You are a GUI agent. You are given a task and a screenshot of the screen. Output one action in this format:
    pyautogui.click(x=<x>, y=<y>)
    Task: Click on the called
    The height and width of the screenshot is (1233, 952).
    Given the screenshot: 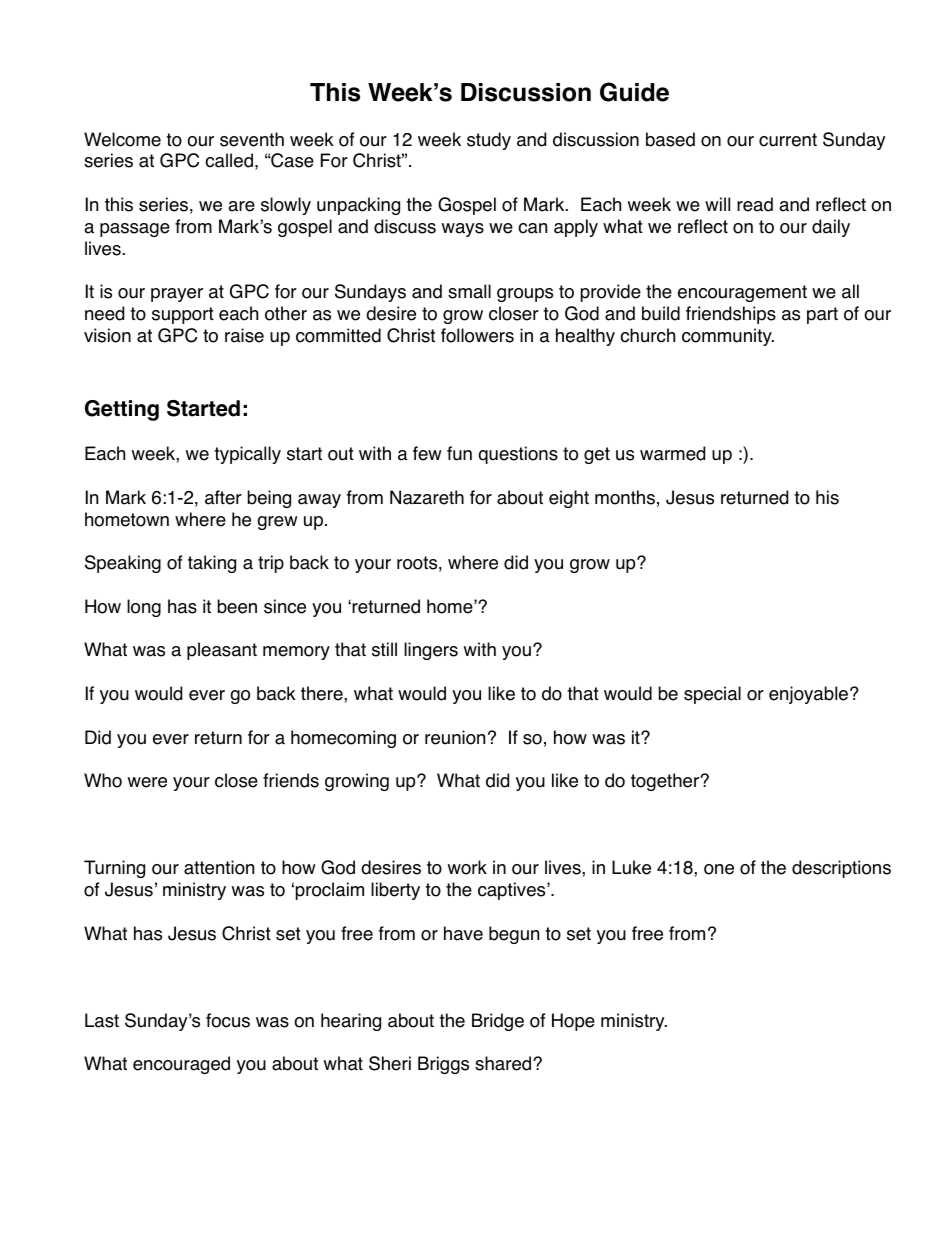 What is the action you would take?
    pyautogui.click(x=229, y=160)
